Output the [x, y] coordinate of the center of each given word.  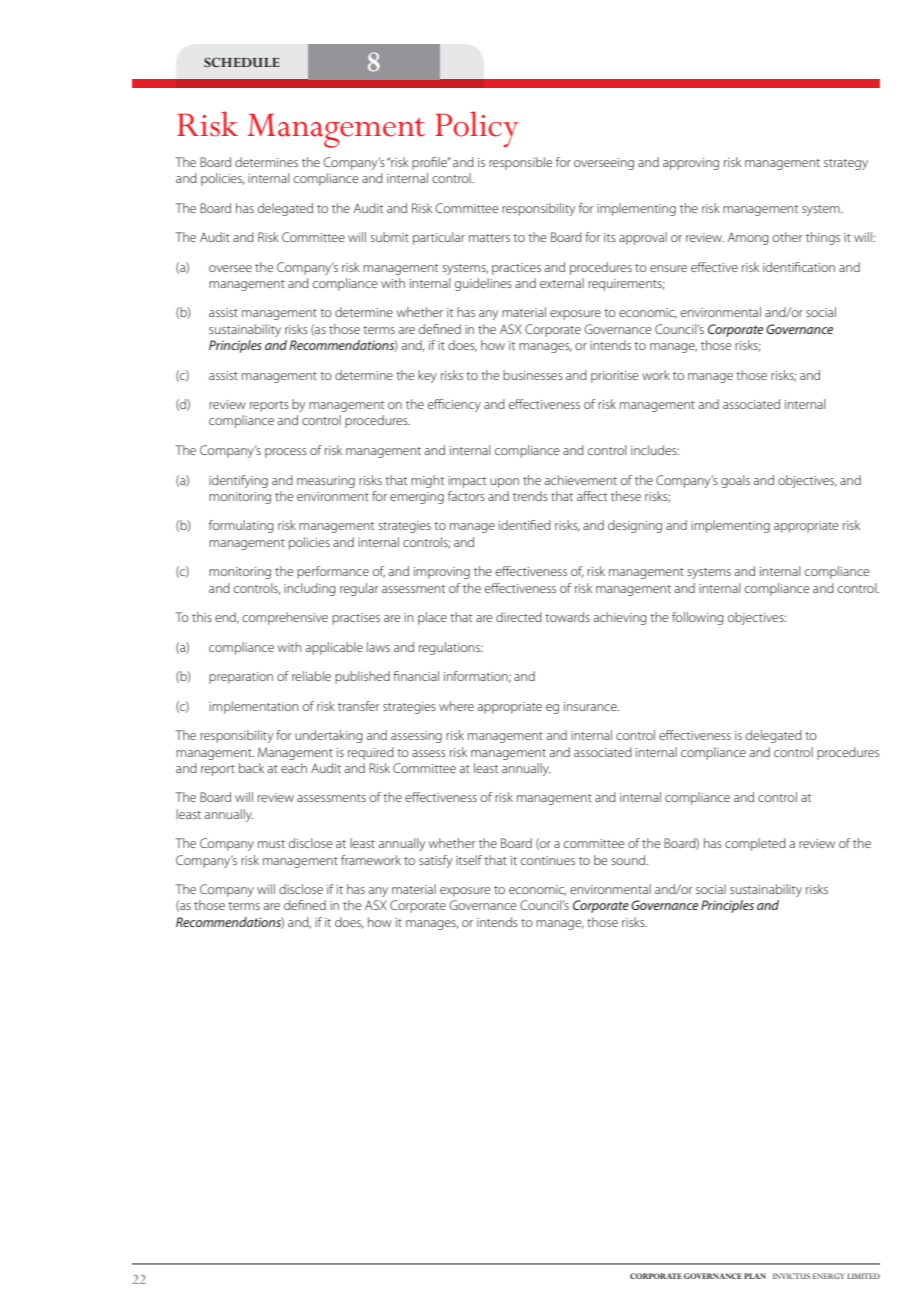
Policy [477, 129]
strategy [846, 164]
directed [519, 617]
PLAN [755, 1276]
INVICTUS [791, 1276]
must [271, 844]
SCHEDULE [242, 62]
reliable [311, 676]
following [698, 618]
